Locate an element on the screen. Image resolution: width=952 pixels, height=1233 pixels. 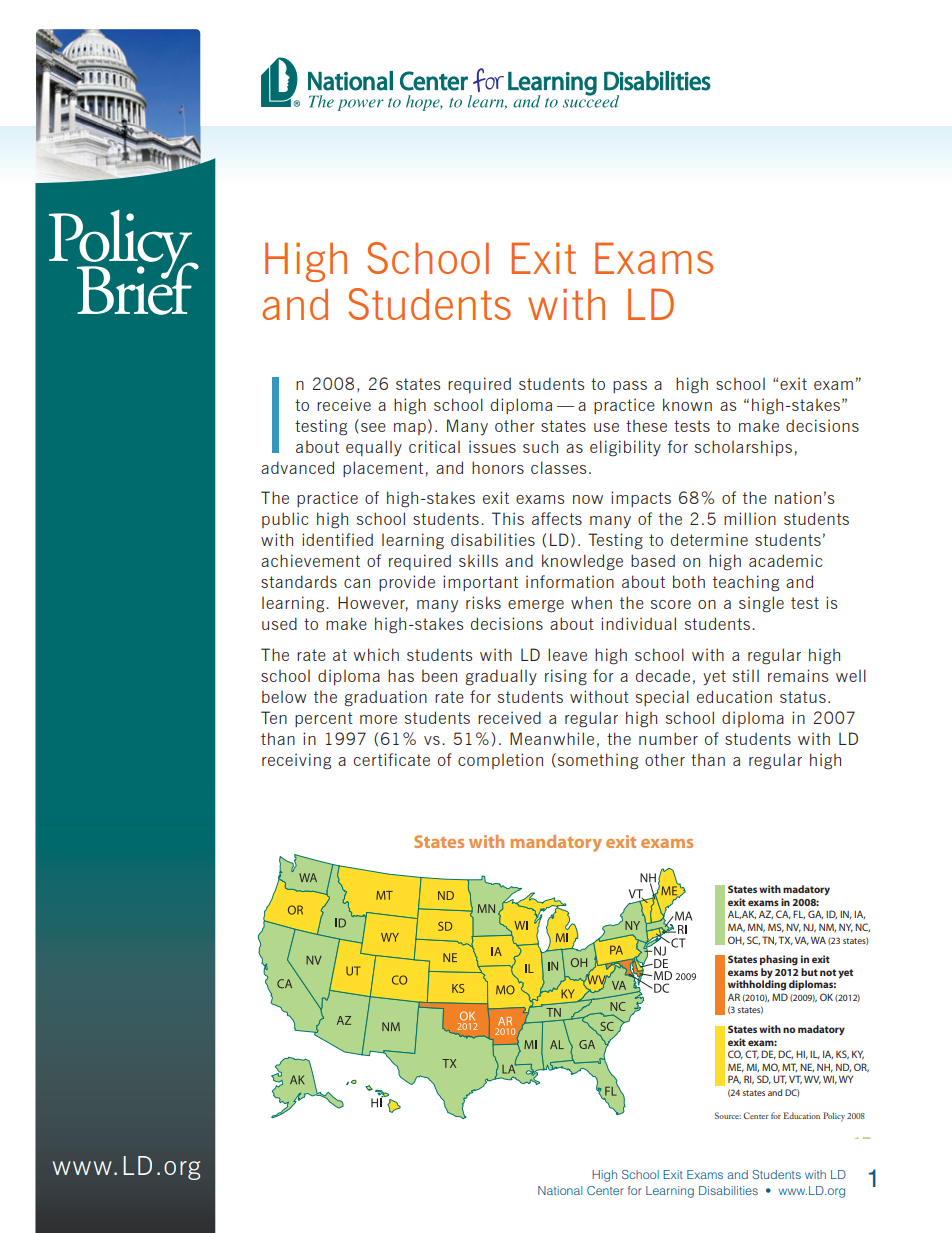
phasing is located at coordinates (779, 960).
